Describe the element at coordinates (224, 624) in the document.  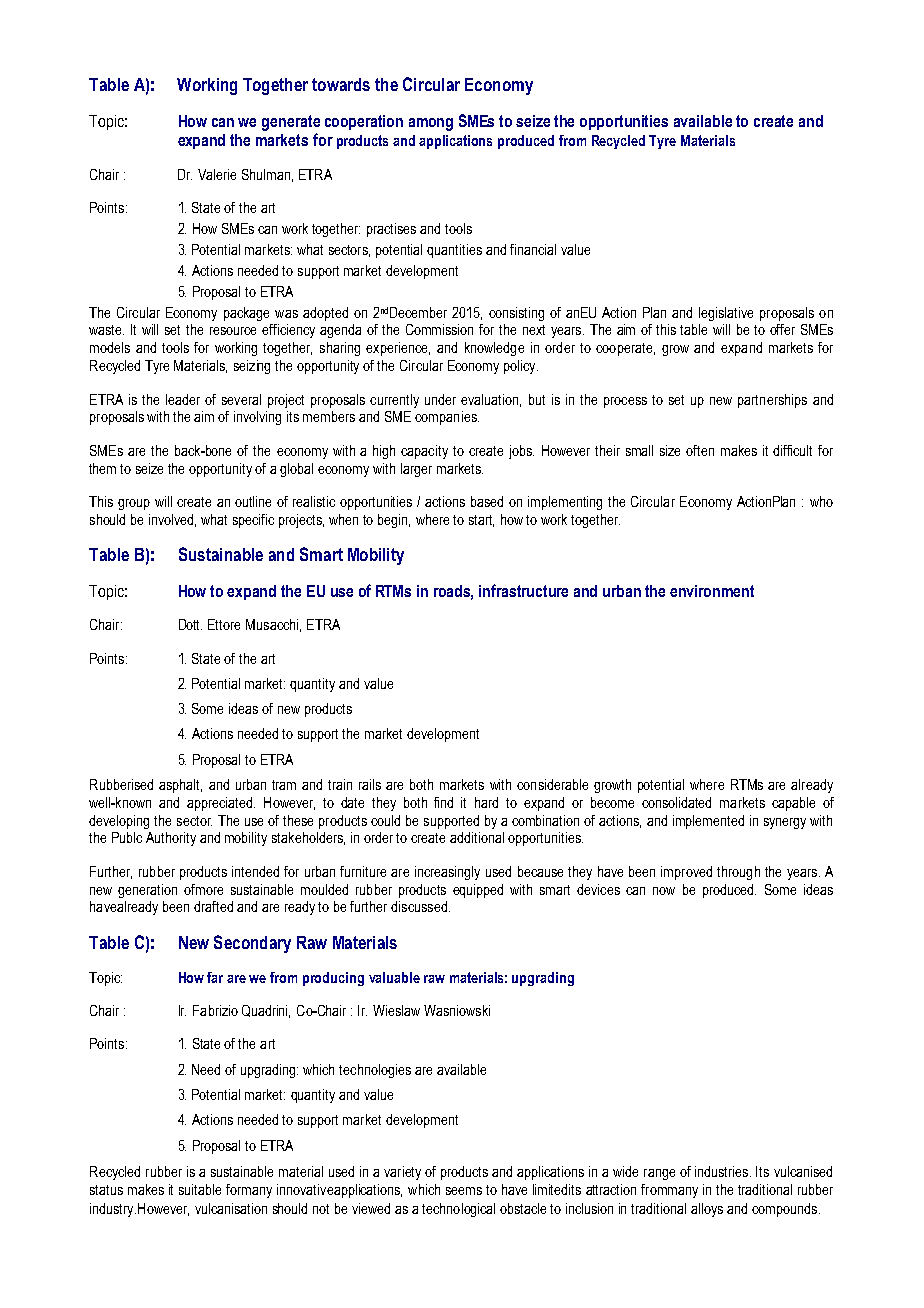
I see `Ettore` at that location.
